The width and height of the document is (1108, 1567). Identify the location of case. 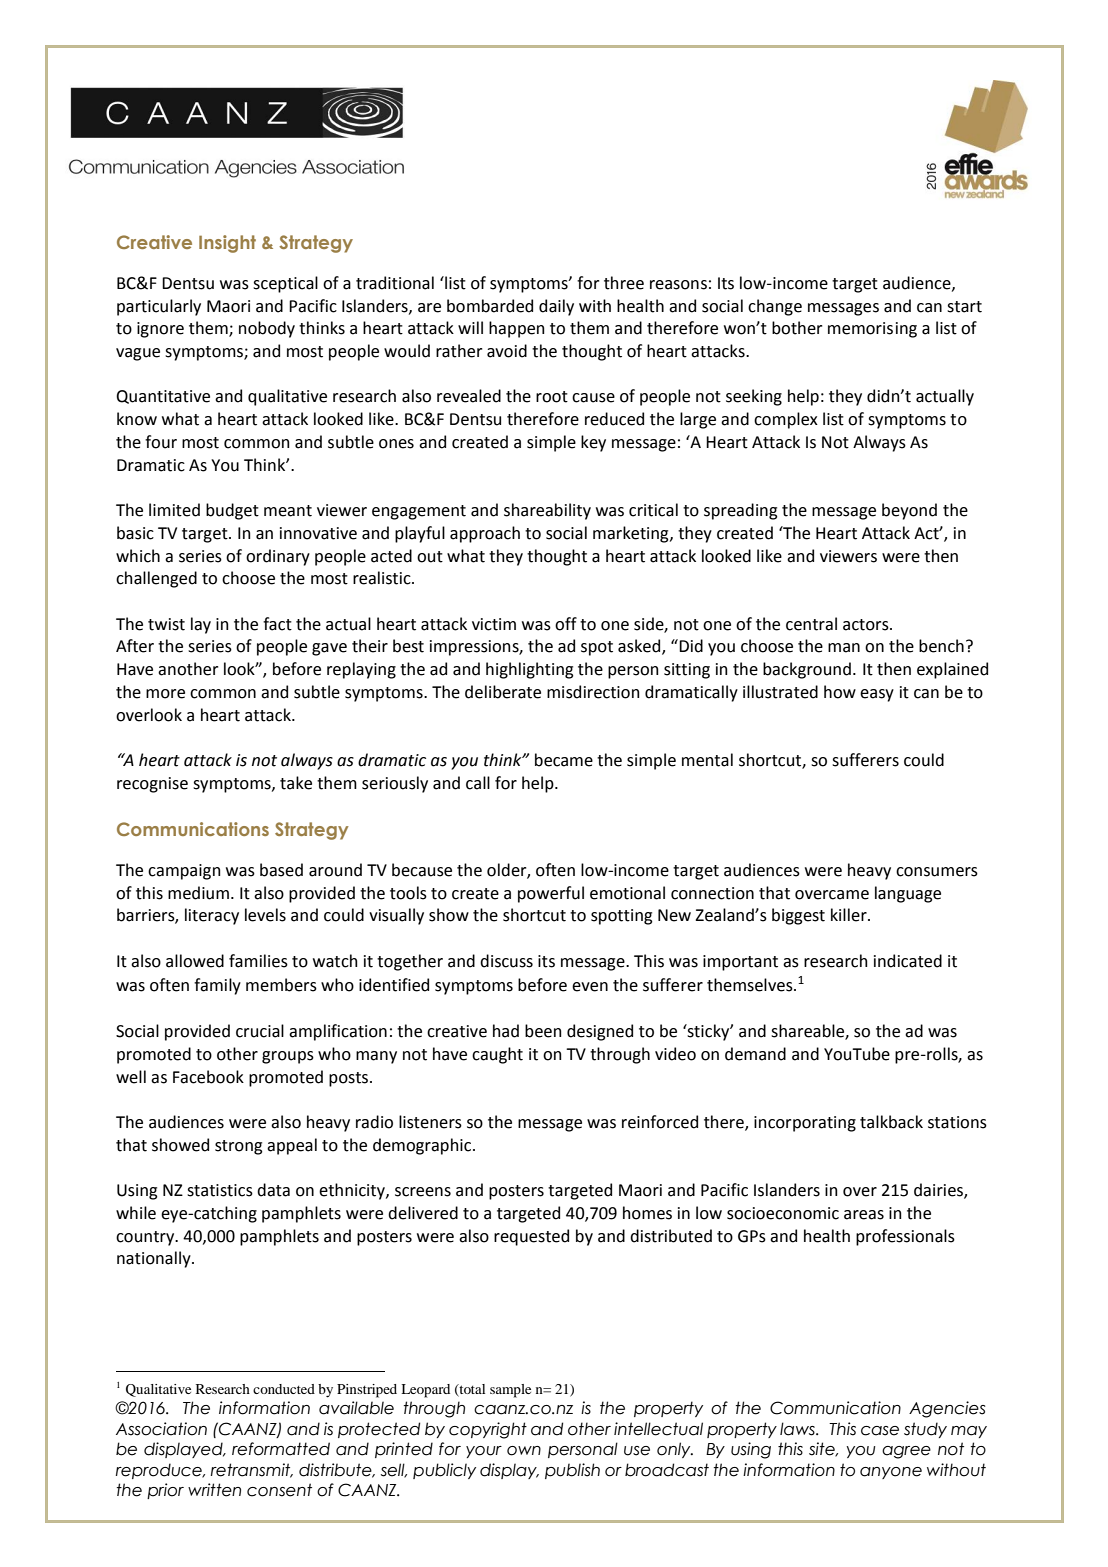
(880, 1431).
